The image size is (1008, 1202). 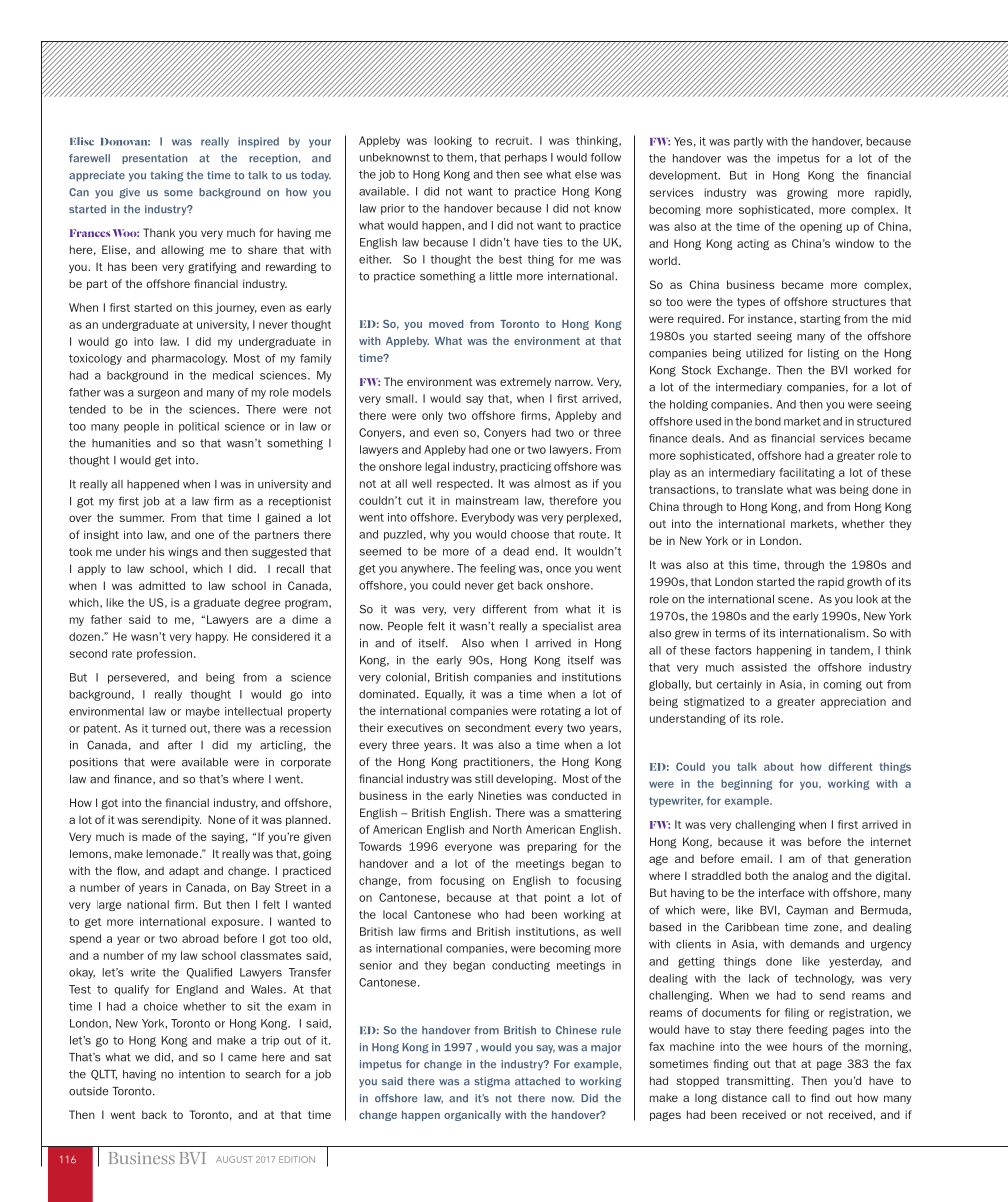 What do you see at coordinates (444, 695) in the page?
I see `Equally` at bounding box center [444, 695].
